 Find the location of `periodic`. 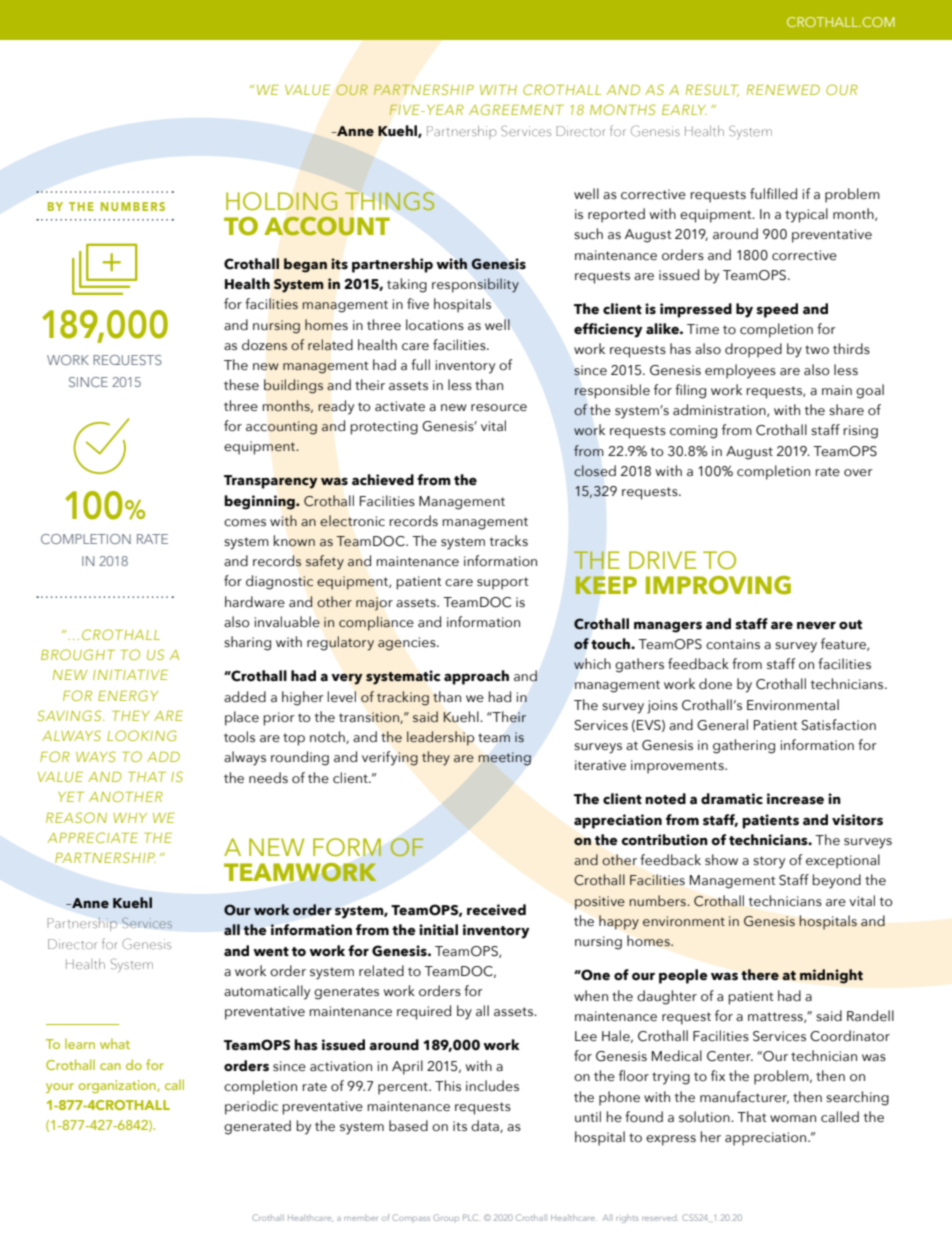

periodic is located at coordinates (251, 1107).
